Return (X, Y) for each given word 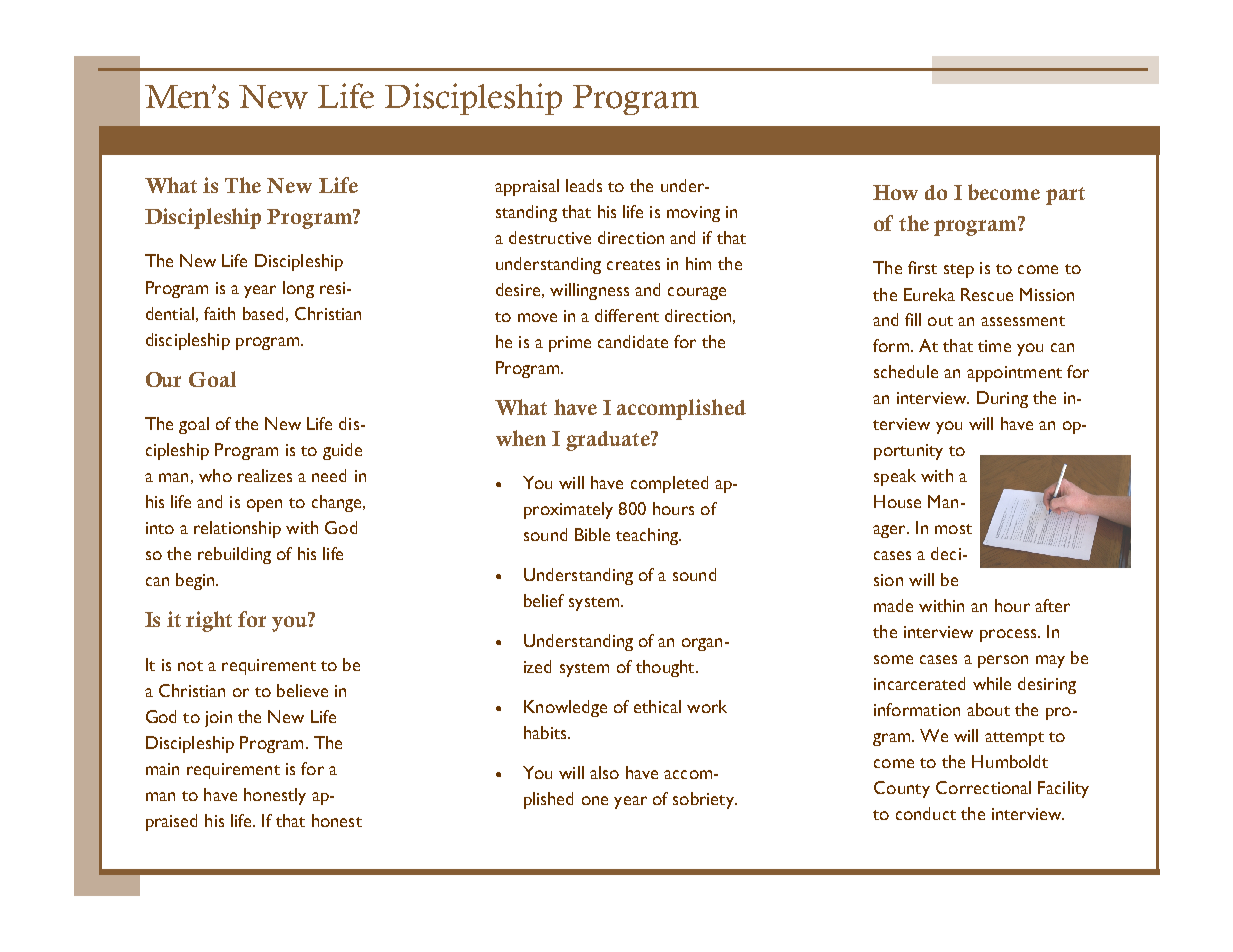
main (162, 769)
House (897, 501)
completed (669, 484)
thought (666, 668)
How (895, 192)
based (263, 313)
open (264, 505)
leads (584, 185)
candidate (633, 341)
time (994, 346)
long (298, 289)
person (1003, 661)
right (209, 621)
